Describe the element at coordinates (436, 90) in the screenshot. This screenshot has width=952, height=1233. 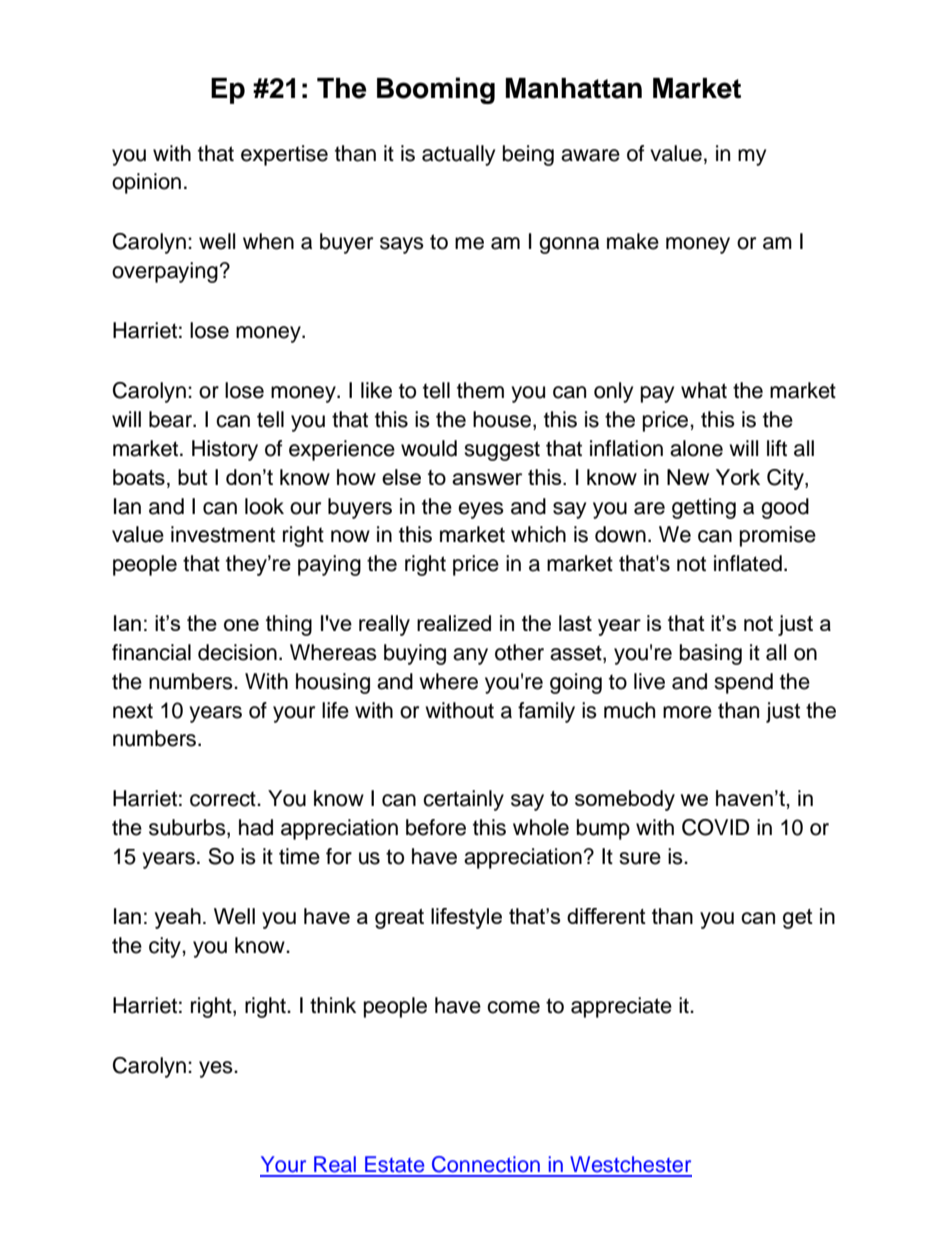
I see `Booming` at that location.
